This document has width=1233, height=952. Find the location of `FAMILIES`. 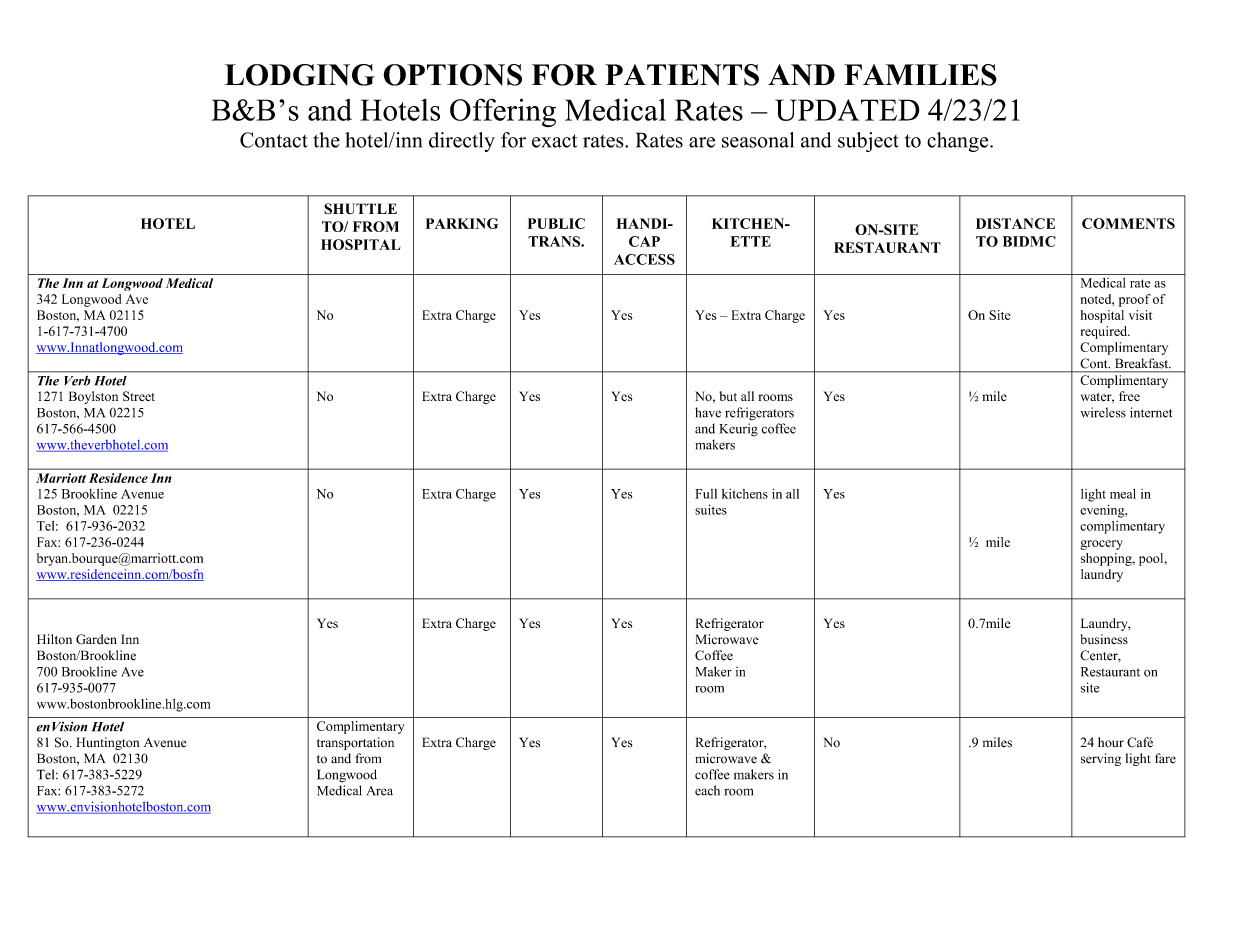

FAMILIES is located at coordinates (920, 75).
